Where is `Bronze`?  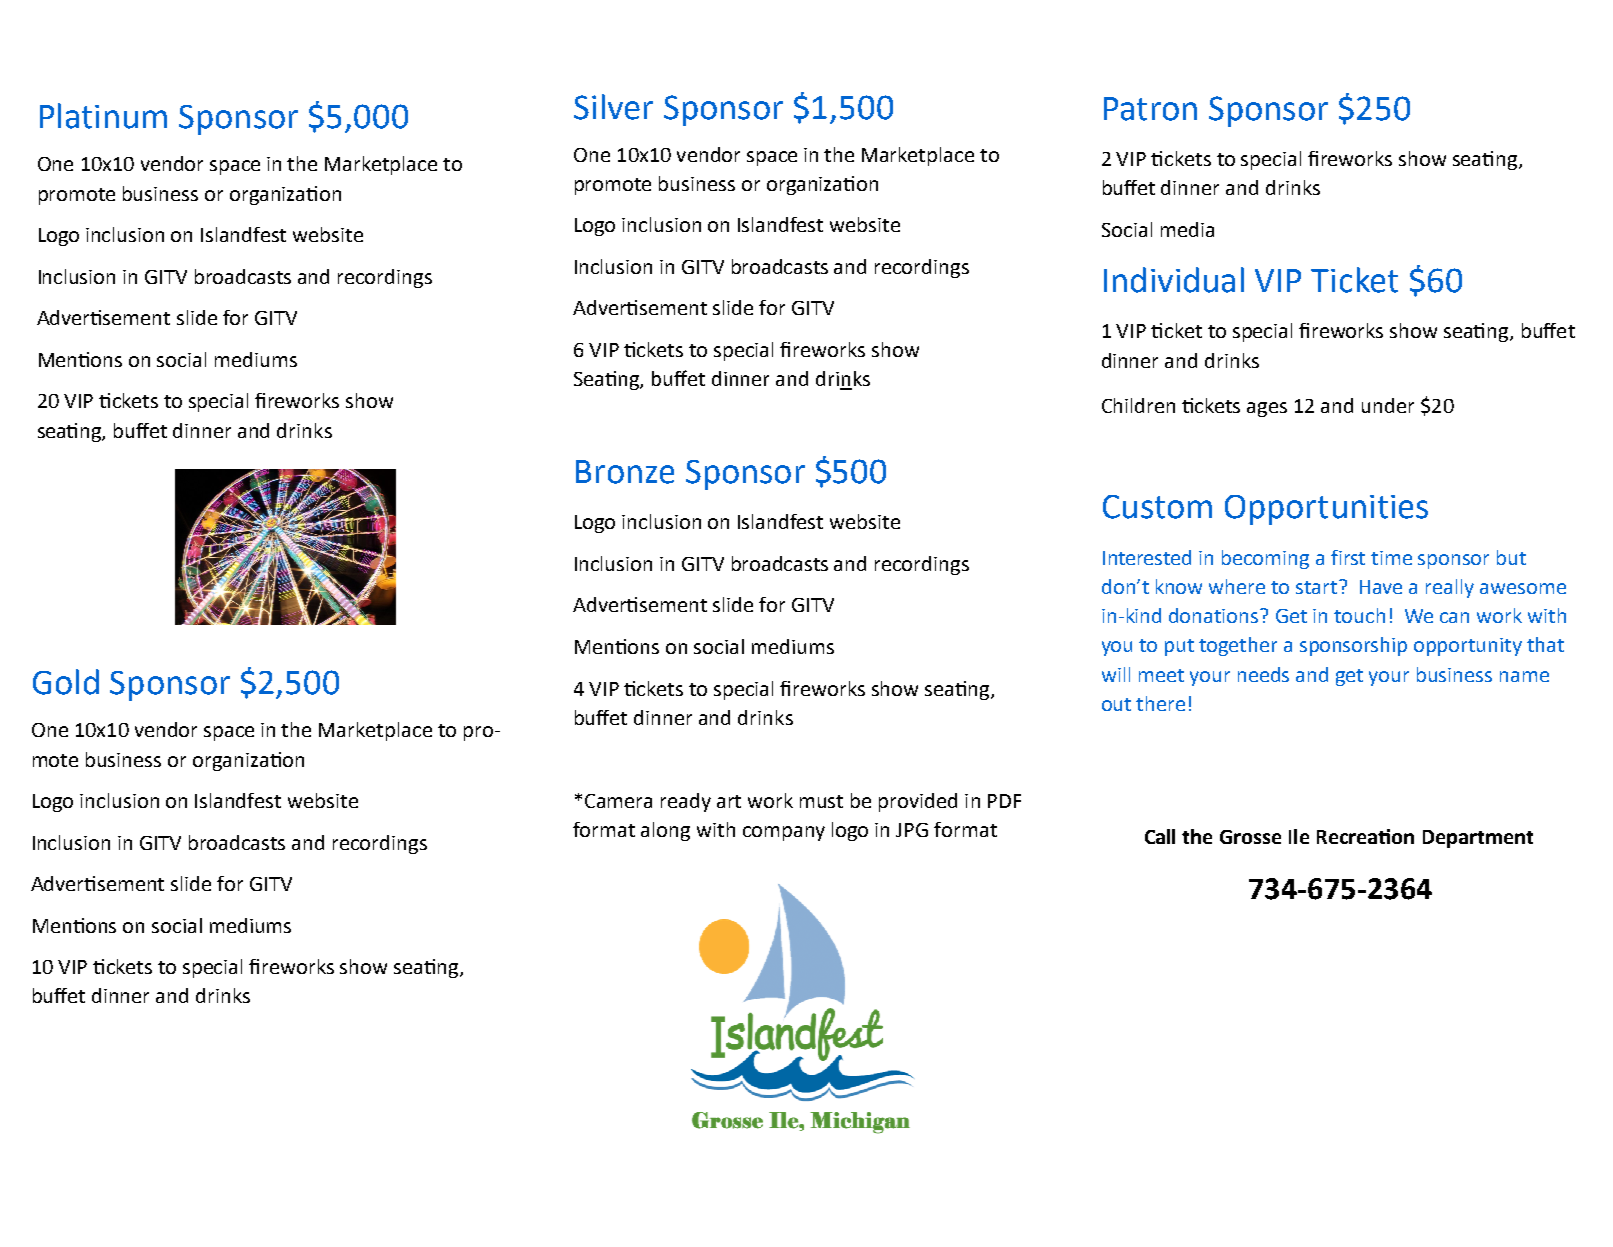
Bronze is located at coordinates (625, 472).
